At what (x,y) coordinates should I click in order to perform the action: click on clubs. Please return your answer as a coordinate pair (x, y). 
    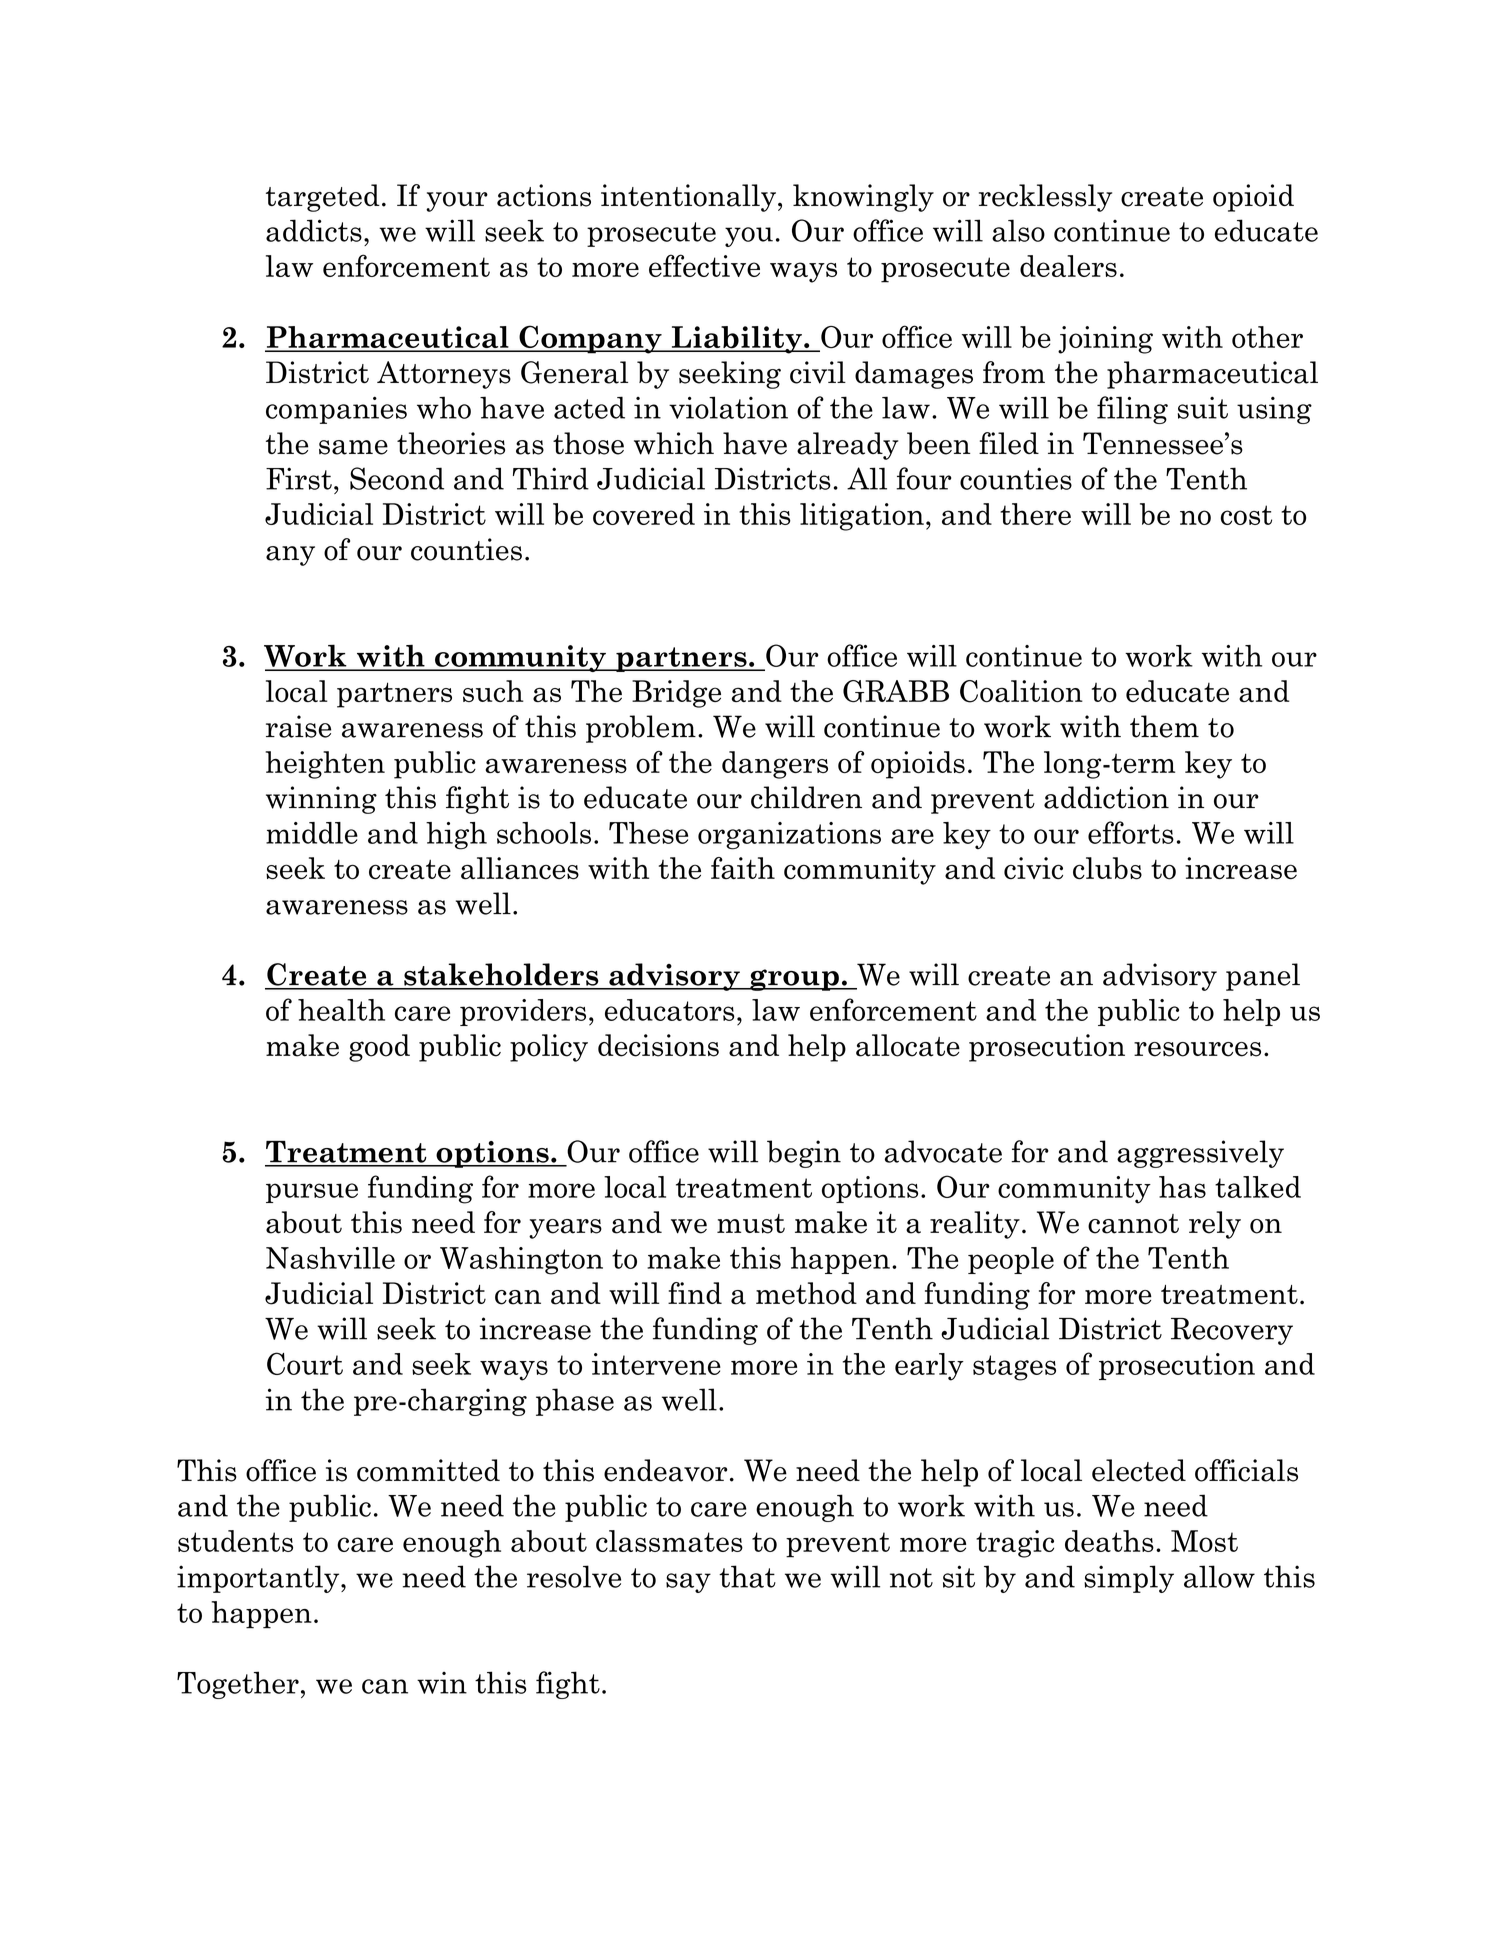
    Looking at the image, I should click on (1107, 868).
